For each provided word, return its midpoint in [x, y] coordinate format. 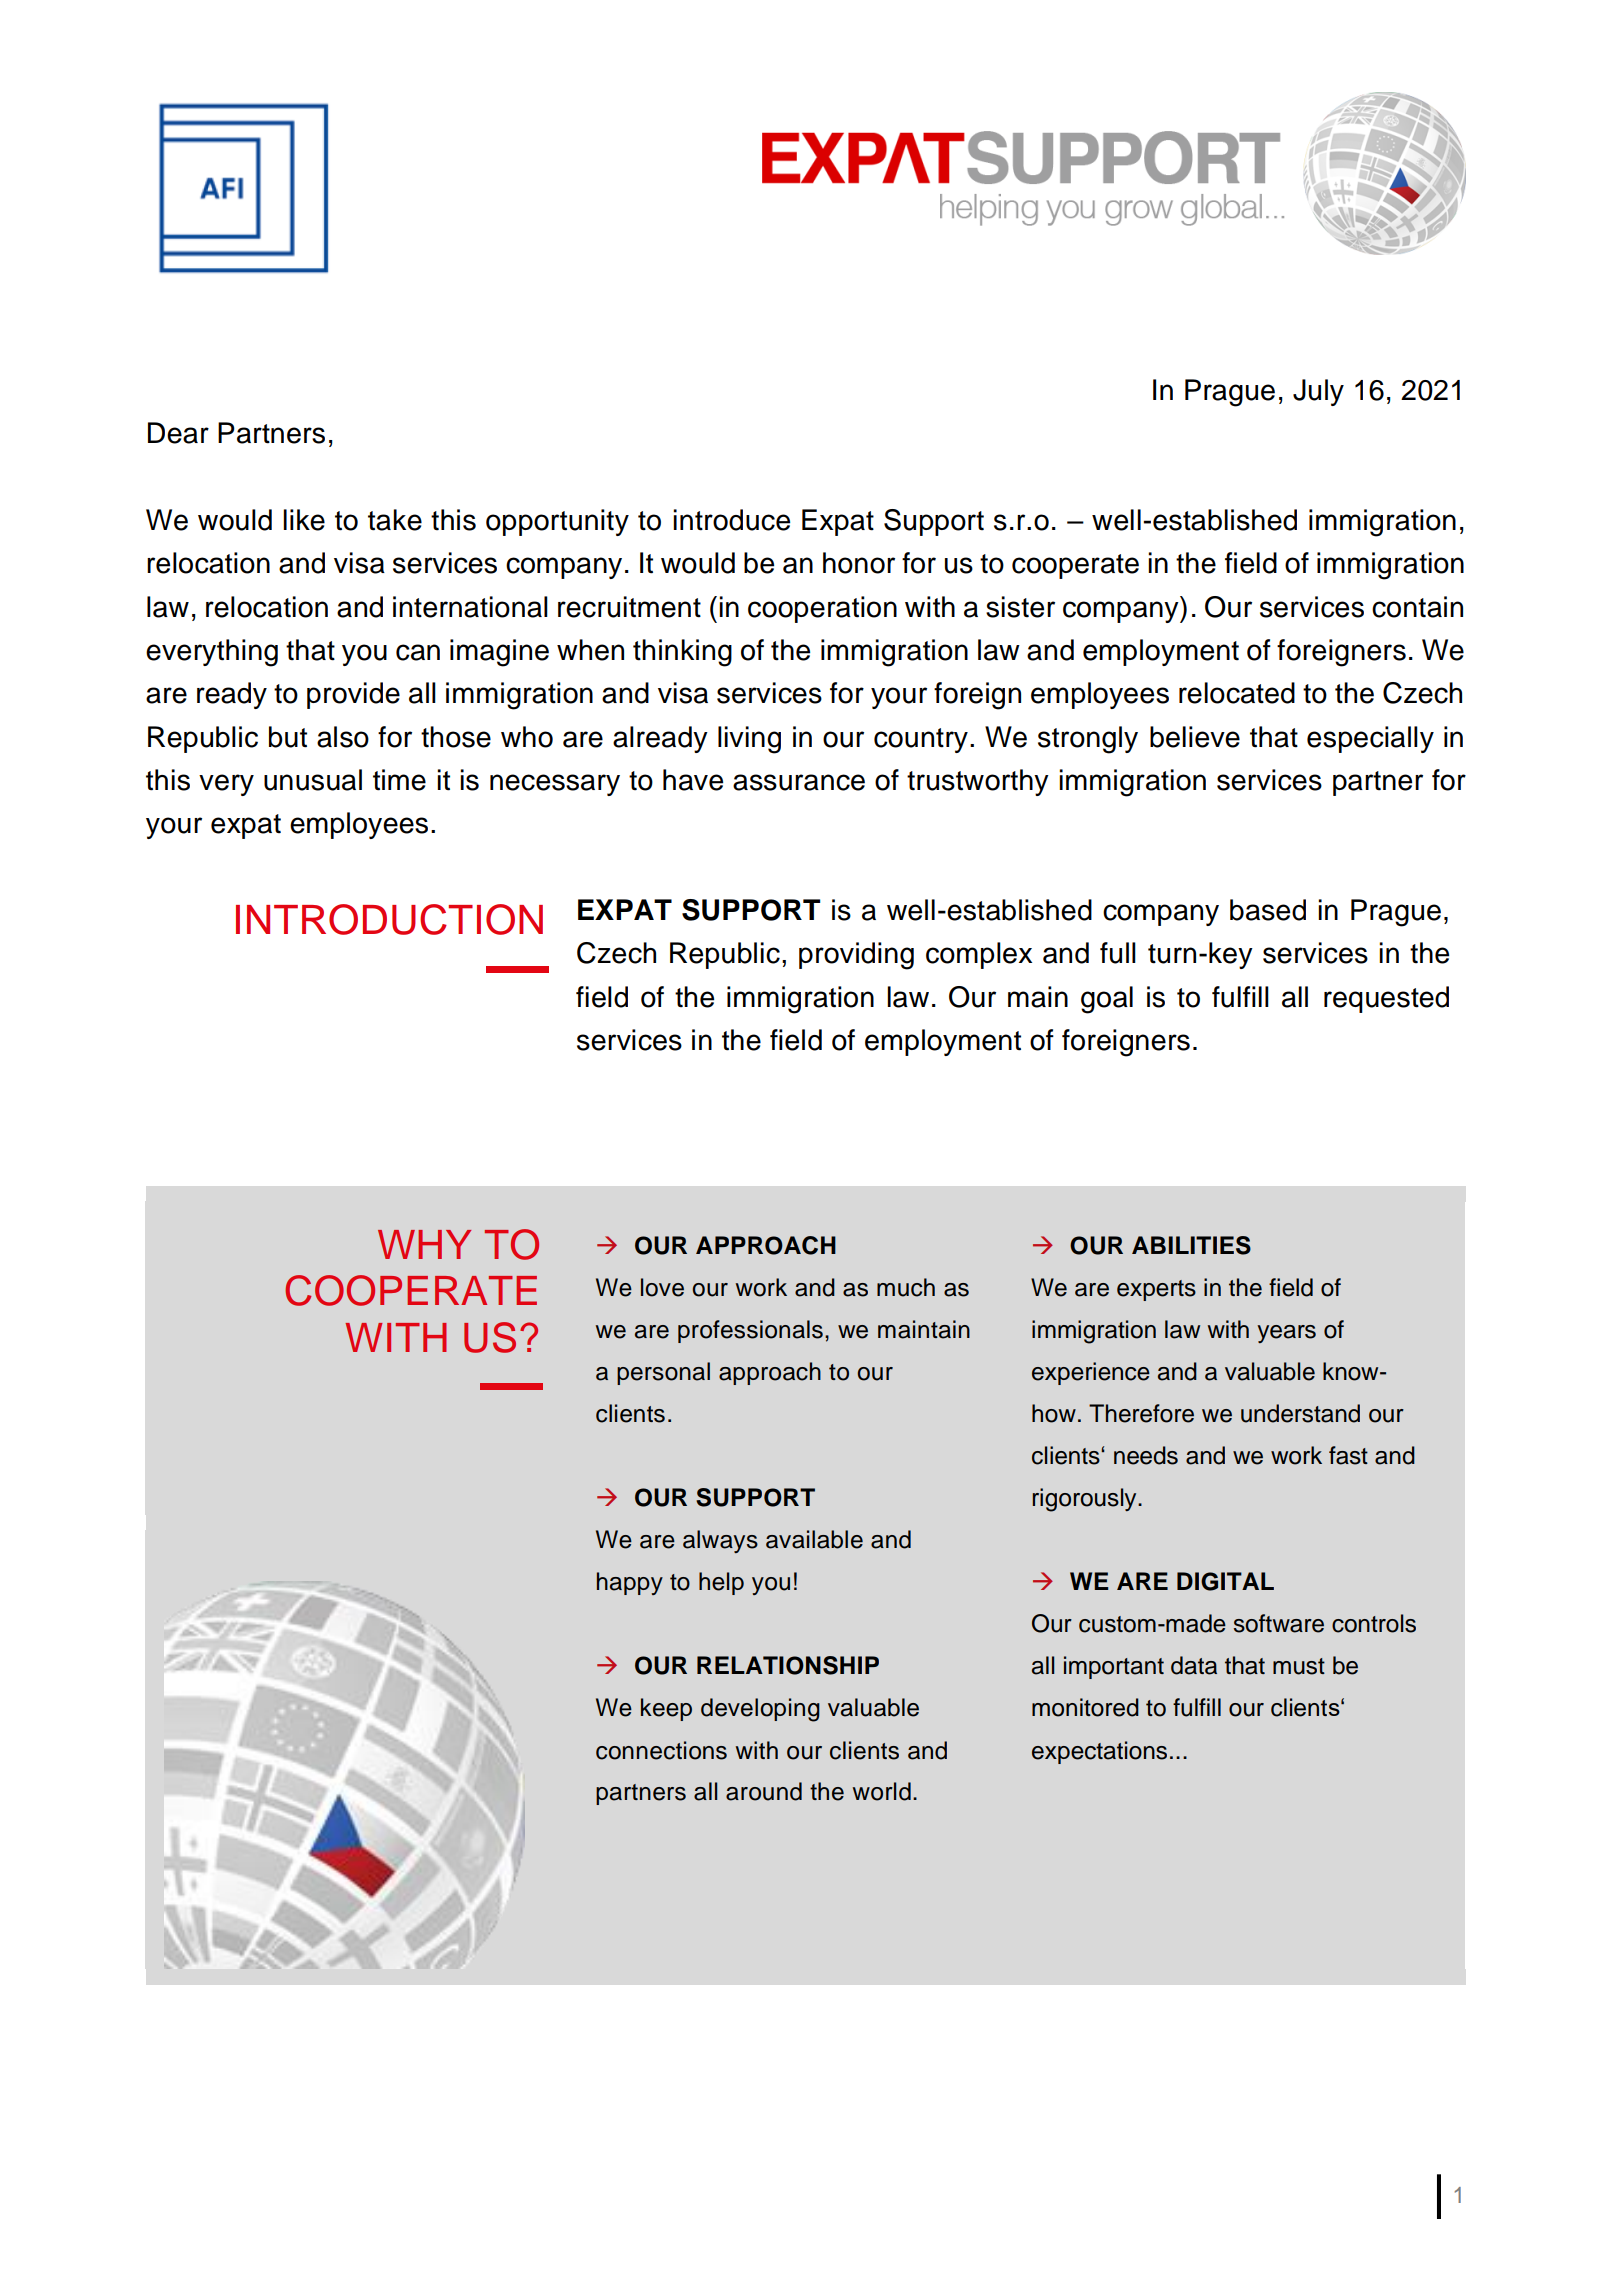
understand [1300, 1413]
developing [760, 1710]
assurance [799, 782]
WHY [424, 1244]
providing [856, 956]
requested [1386, 999]
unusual [313, 780]
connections [661, 1750]
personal [663, 1373]
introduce [731, 520]
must [1299, 1666]
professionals [750, 1331]
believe [1195, 737]
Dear [178, 433]
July [1318, 392]
